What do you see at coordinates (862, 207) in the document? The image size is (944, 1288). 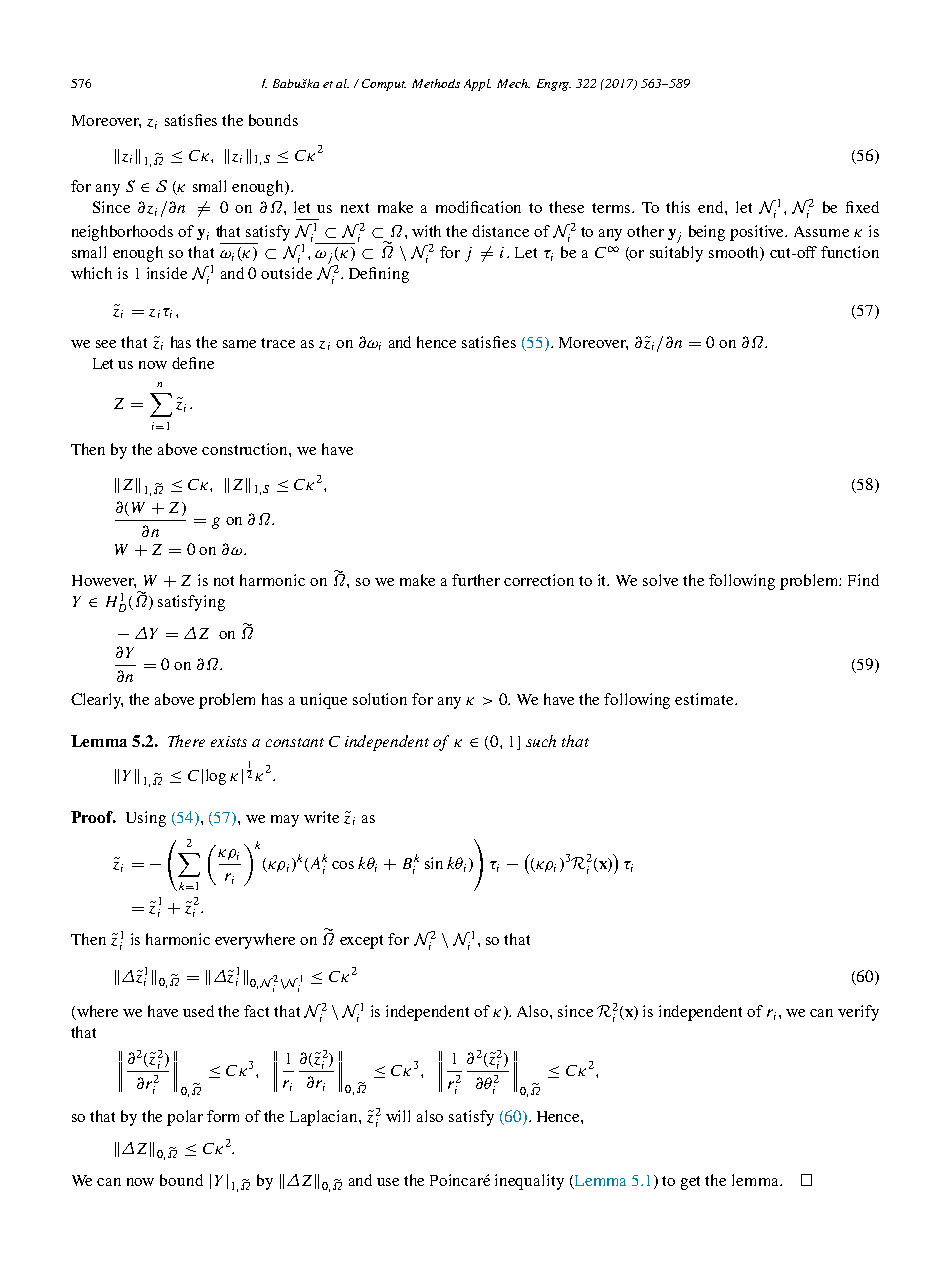 I see `fixed` at bounding box center [862, 207].
